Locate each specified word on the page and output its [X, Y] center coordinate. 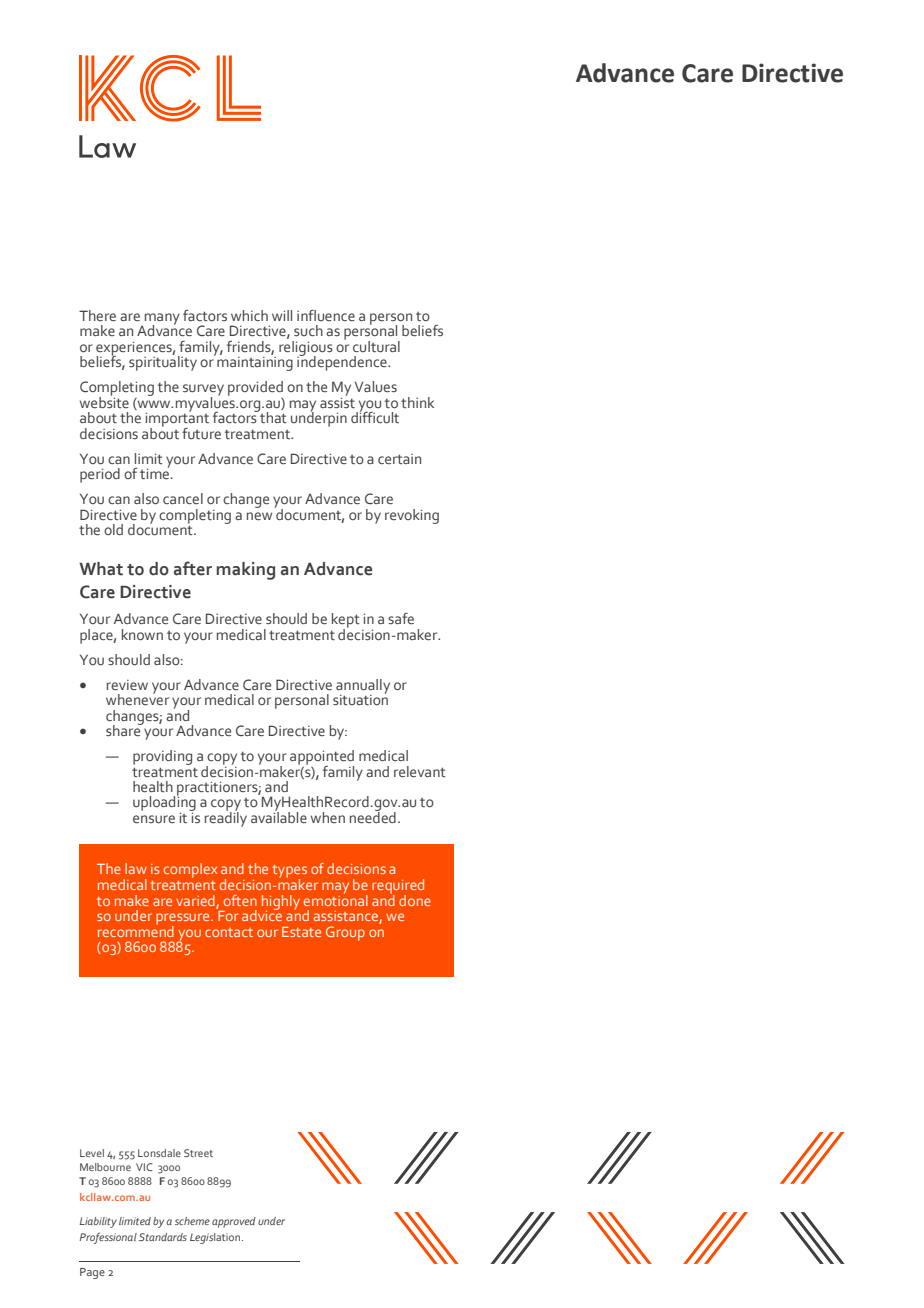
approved [234, 1222]
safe [401, 619]
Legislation [216, 1238]
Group [345, 933]
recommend [136, 930]
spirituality [163, 362]
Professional [108, 1238]
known [142, 634]
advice [262, 914]
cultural [376, 347]
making [245, 571]
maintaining [255, 364]
